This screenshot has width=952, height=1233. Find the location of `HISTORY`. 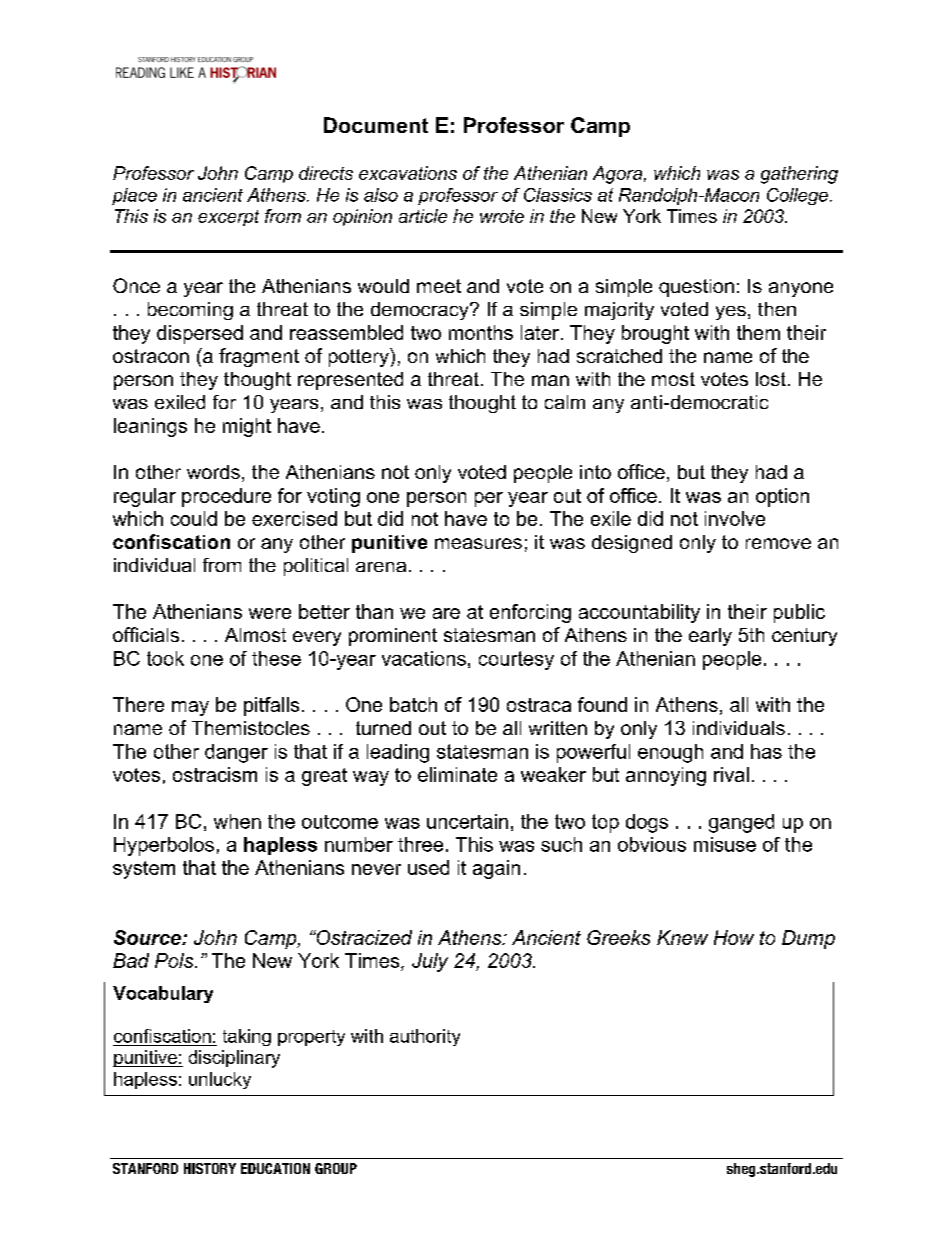

HISTORY is located at coordinates (210, 1168).
